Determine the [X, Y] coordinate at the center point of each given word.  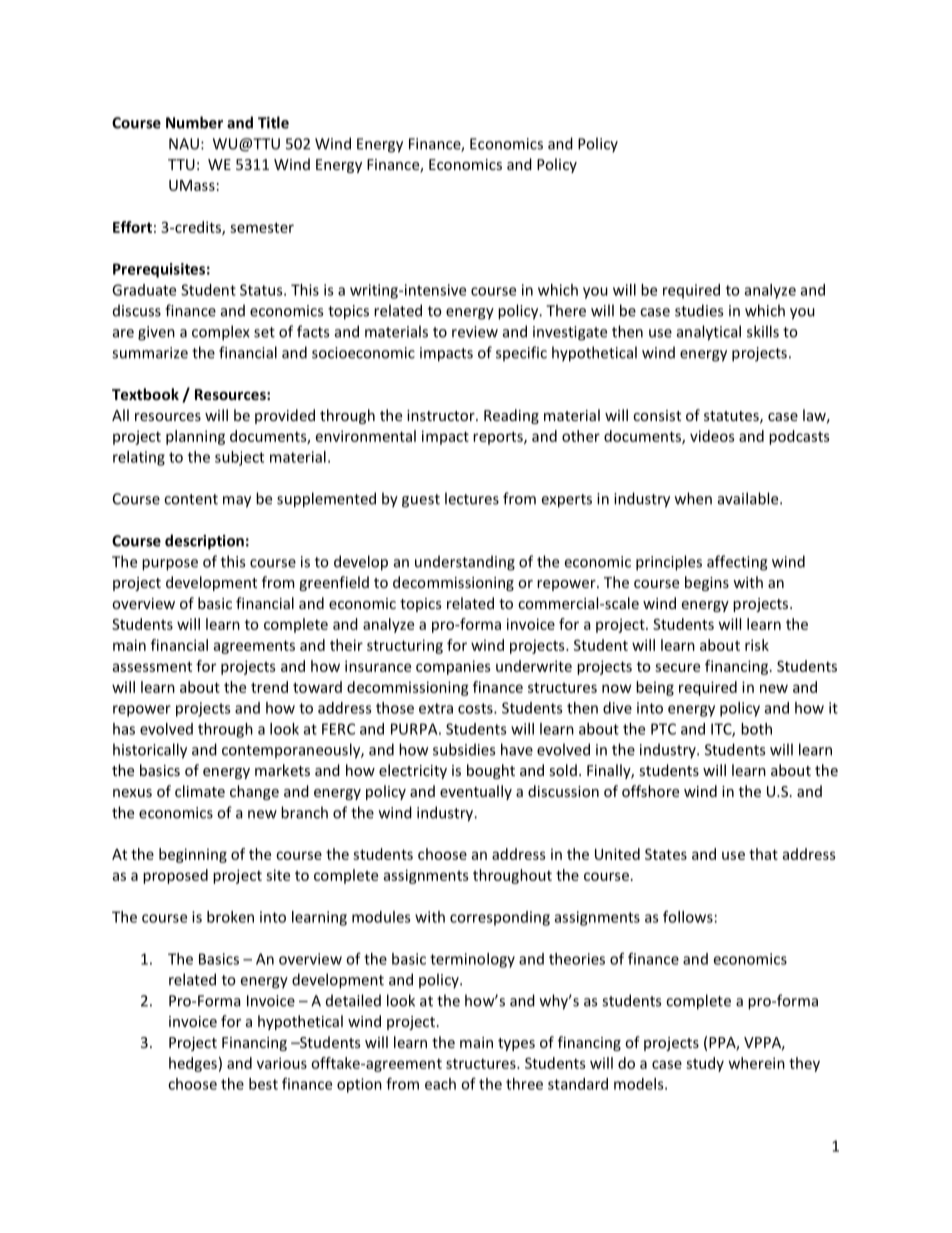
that [763, 854]
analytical [709, 333]
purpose [170, 565]
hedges [193, 1064]
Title [273, 122]
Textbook [145, 394]
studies [699, 310]
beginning [193, 855]
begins [707, 583]
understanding [465, 563]
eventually [476, 792]
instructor [442, 415]
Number [194, 122]
